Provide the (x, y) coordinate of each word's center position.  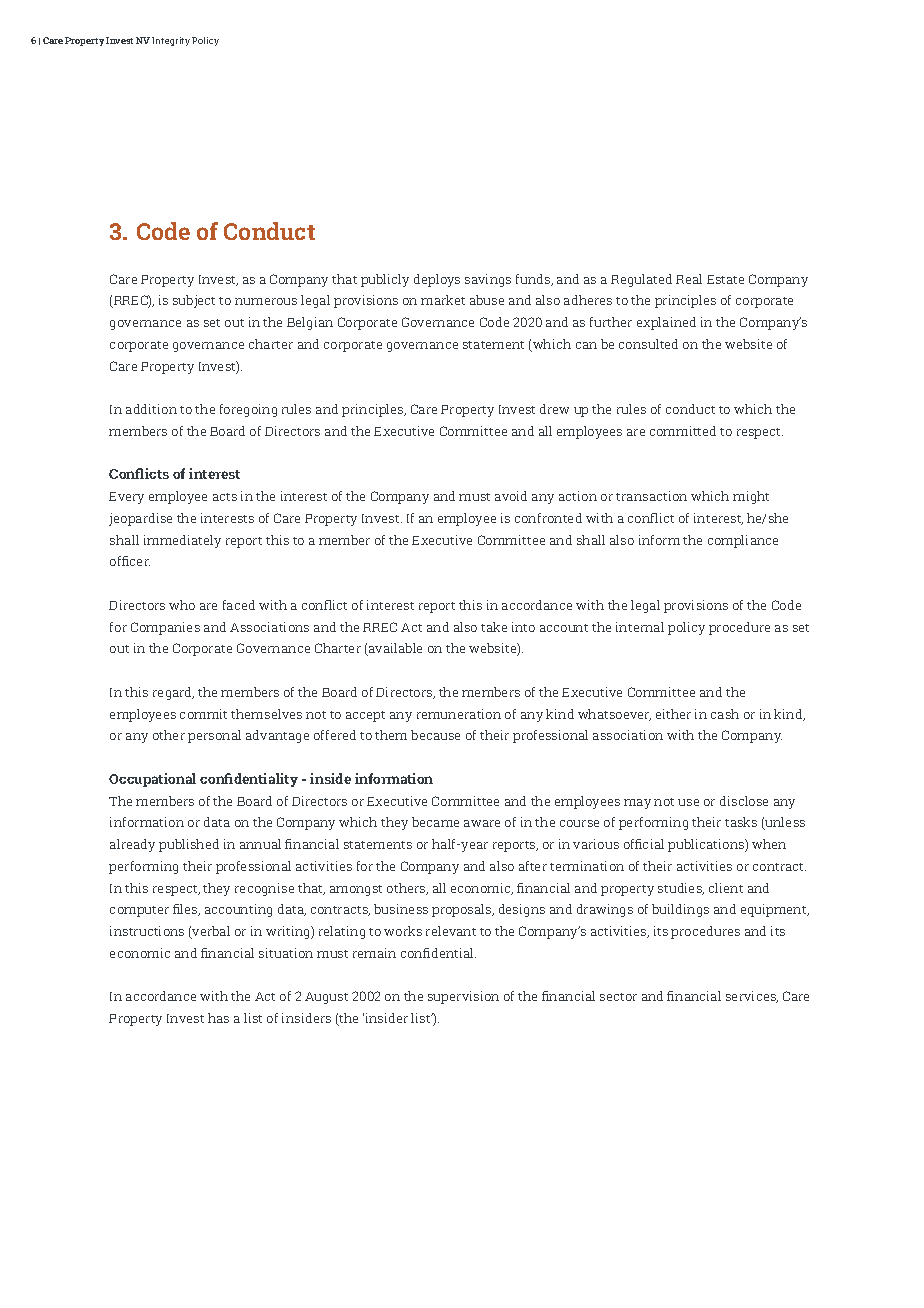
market (443, 300)
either (673, 714)
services (752, 997)
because (435, 735)
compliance (743, 541)
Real (689, 279)
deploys (437, 280)
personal (214, 736)
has (218, 1018)
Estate (725, 279)
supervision (463, 997)
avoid (511, 496)
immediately (182, 541)
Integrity (171, 41)
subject (194, 301)
